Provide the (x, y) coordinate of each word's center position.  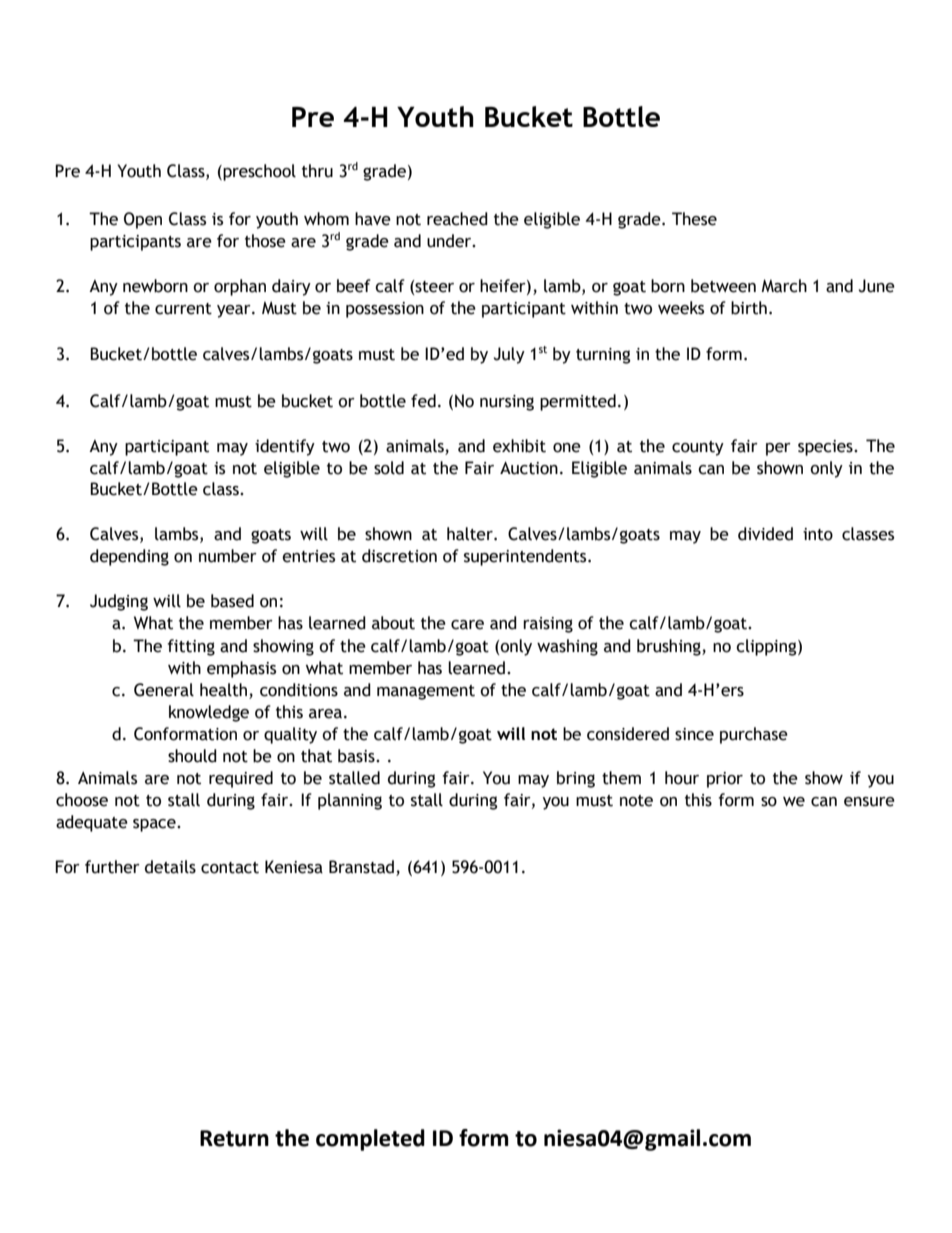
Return (234, 1138)
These (694, 219)
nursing (507, 403)
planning (350, 801)
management (426, 692)
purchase (754, 735)
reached (457, 219)
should (192, 756)
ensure (869, 802)
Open (143, 220)
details (170, 867)
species (826, 448)
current (183, 309)
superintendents (526, 557)
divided (765, 534)
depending (129, 557)
